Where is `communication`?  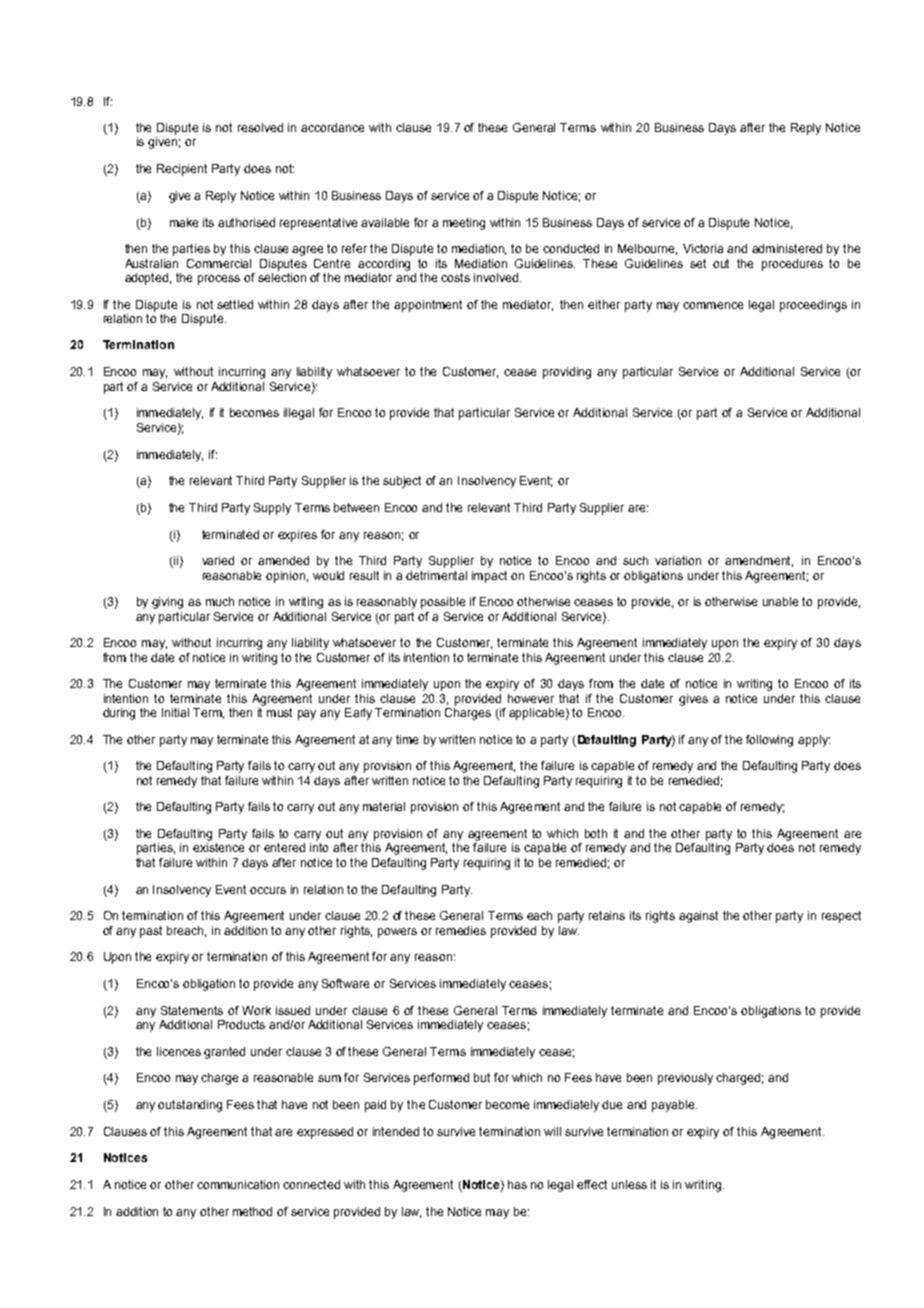
communication is located at coordinates (238, 1184).
